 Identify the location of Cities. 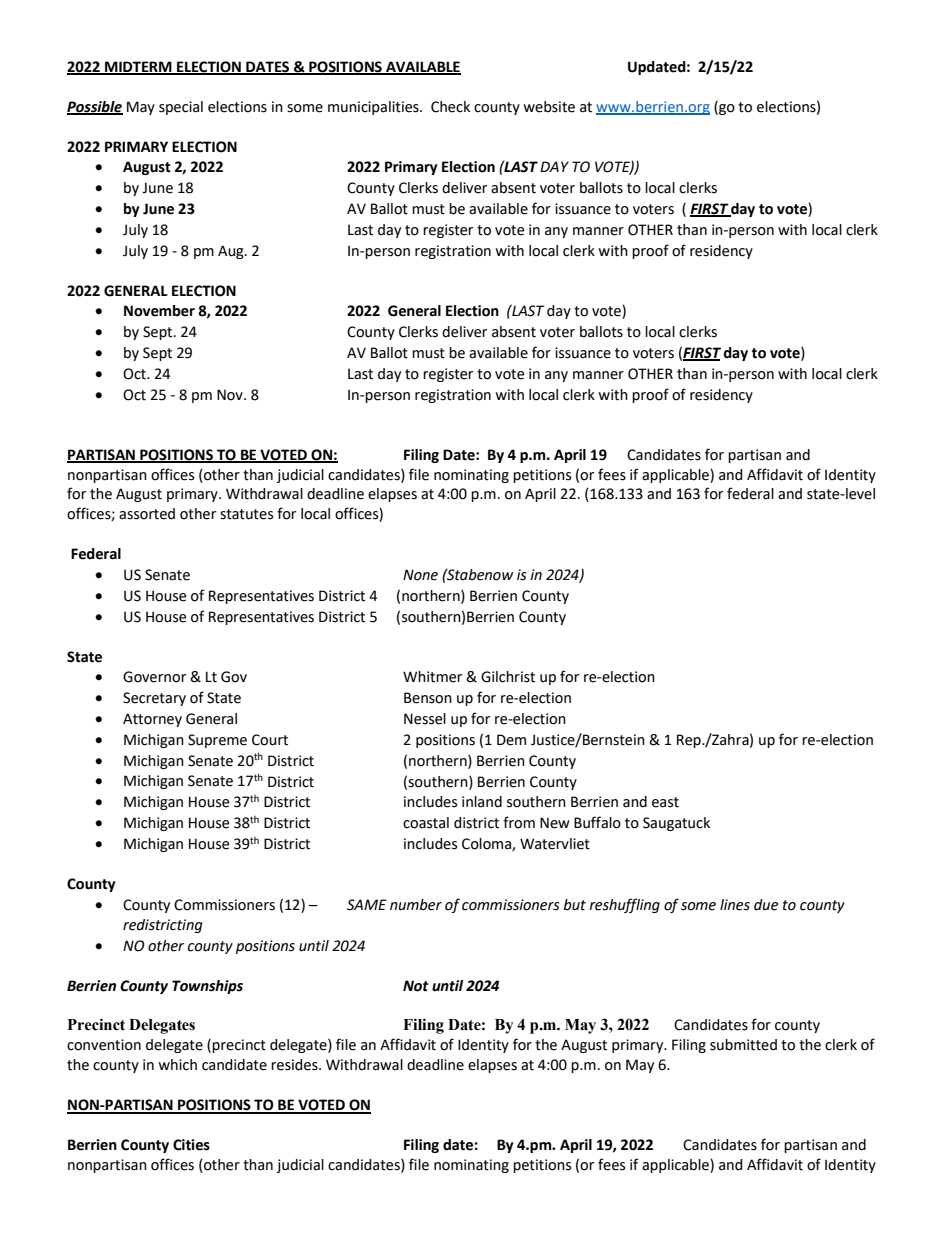
(191, 1145).
